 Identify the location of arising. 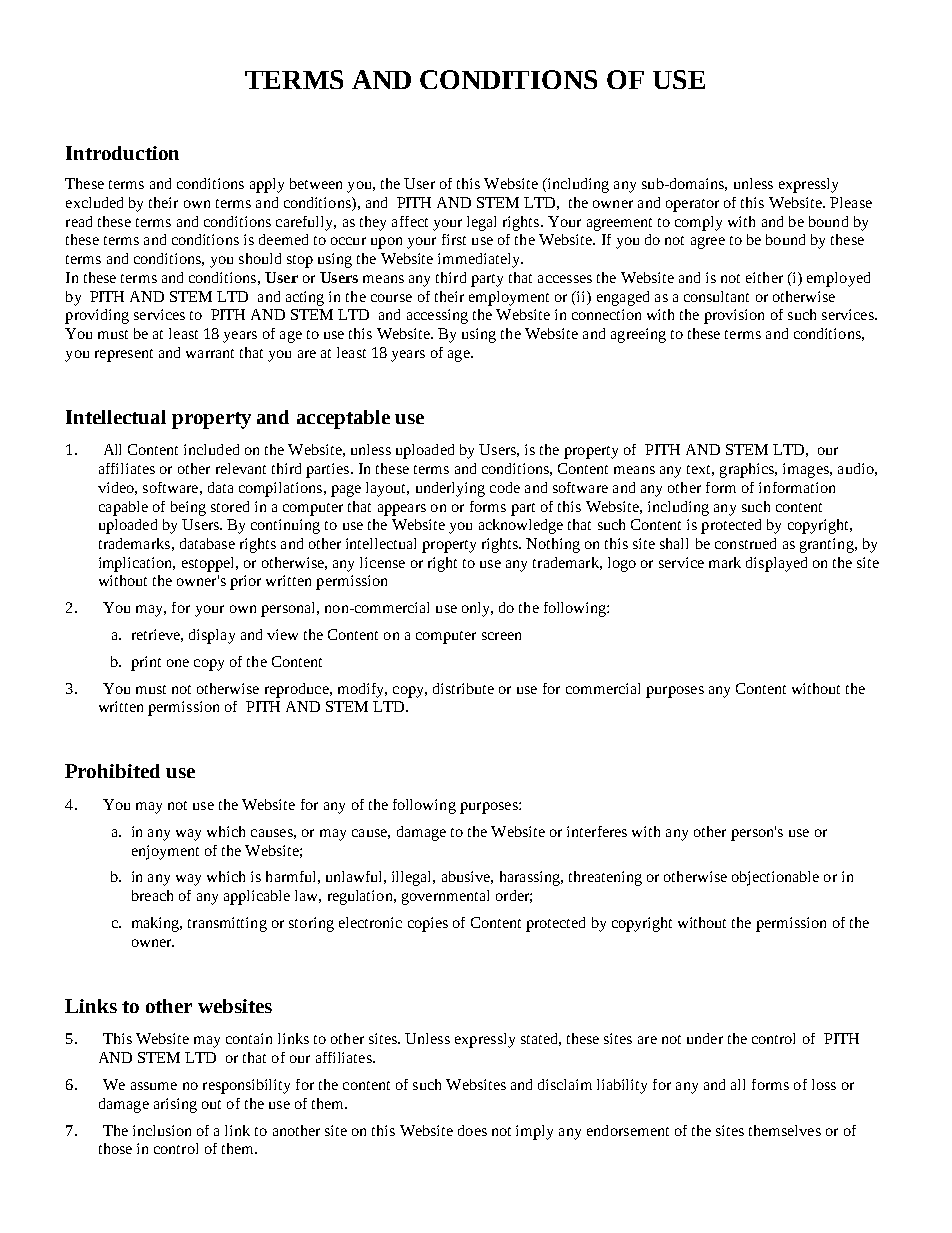
(175, 1105).
